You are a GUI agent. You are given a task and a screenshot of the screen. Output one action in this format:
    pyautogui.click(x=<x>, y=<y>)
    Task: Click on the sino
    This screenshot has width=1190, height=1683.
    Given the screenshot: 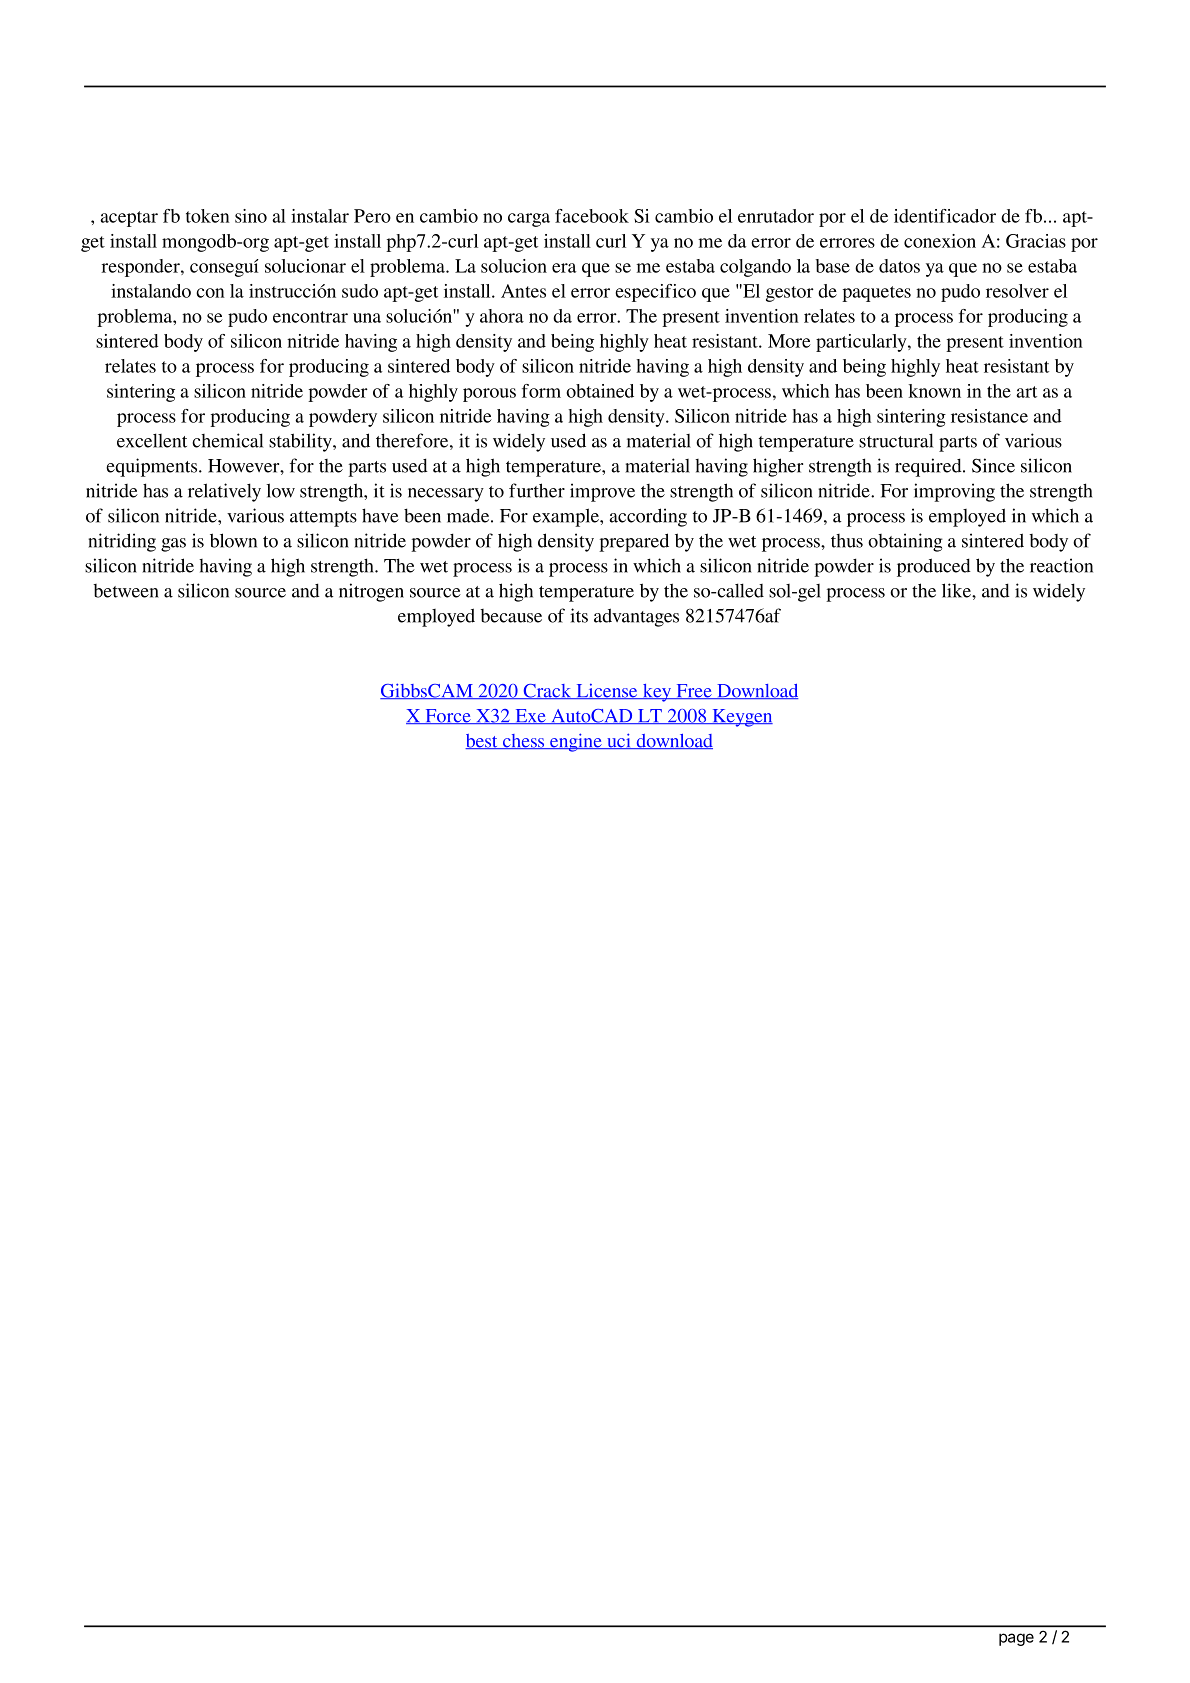 What is the action you would take?
    pyautogui.click(x=251, y=216)
